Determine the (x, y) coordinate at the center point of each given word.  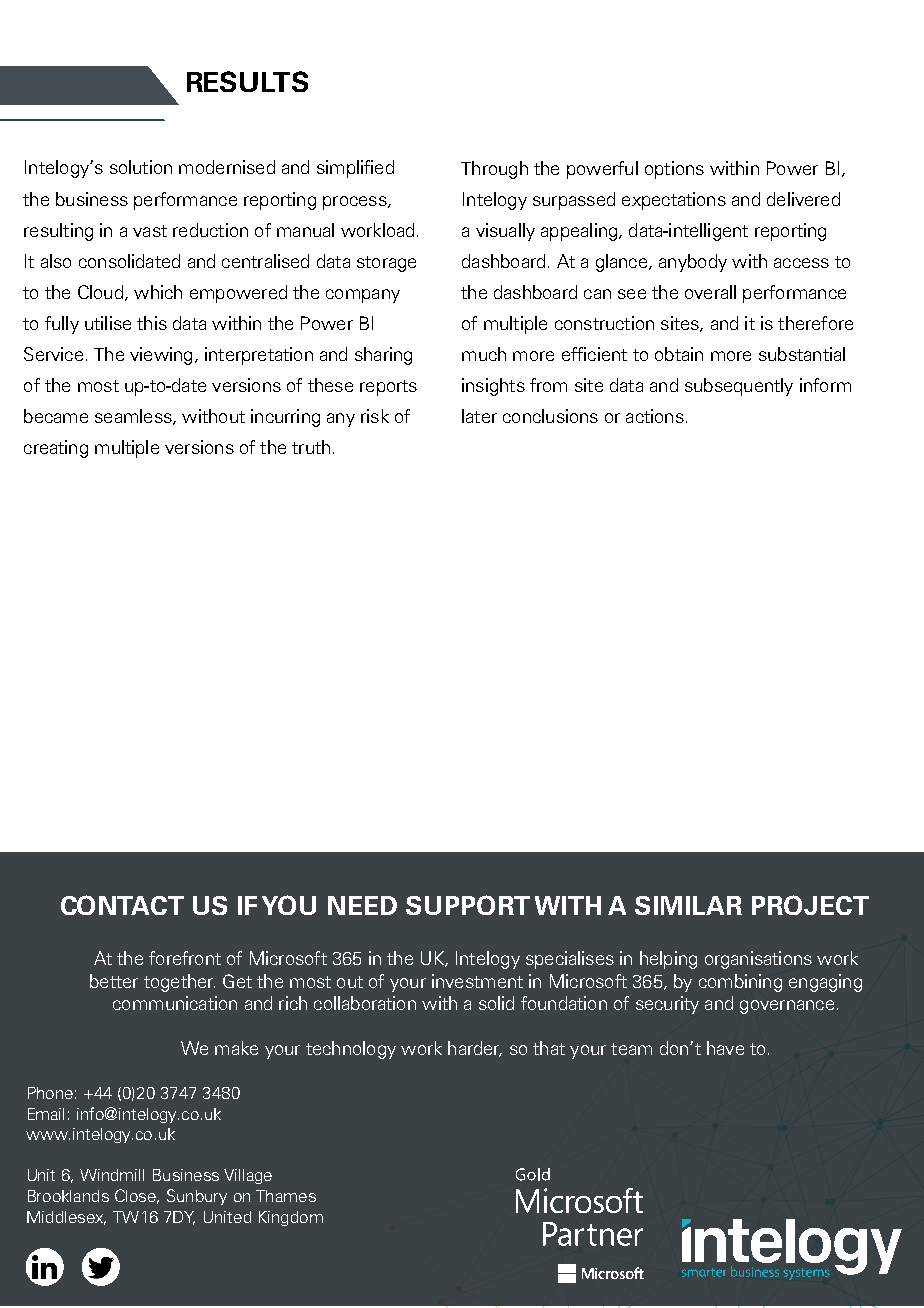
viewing (161, 356)
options (674, 170)
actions (655, 416)
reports (388, 388)
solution (141, 167)
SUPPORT (468, 905)
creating (56, 449)
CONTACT (122, 905)
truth (311, 447)
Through (494, 170)
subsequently (739, 387)
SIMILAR (688, 905)
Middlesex (66, 1218)
